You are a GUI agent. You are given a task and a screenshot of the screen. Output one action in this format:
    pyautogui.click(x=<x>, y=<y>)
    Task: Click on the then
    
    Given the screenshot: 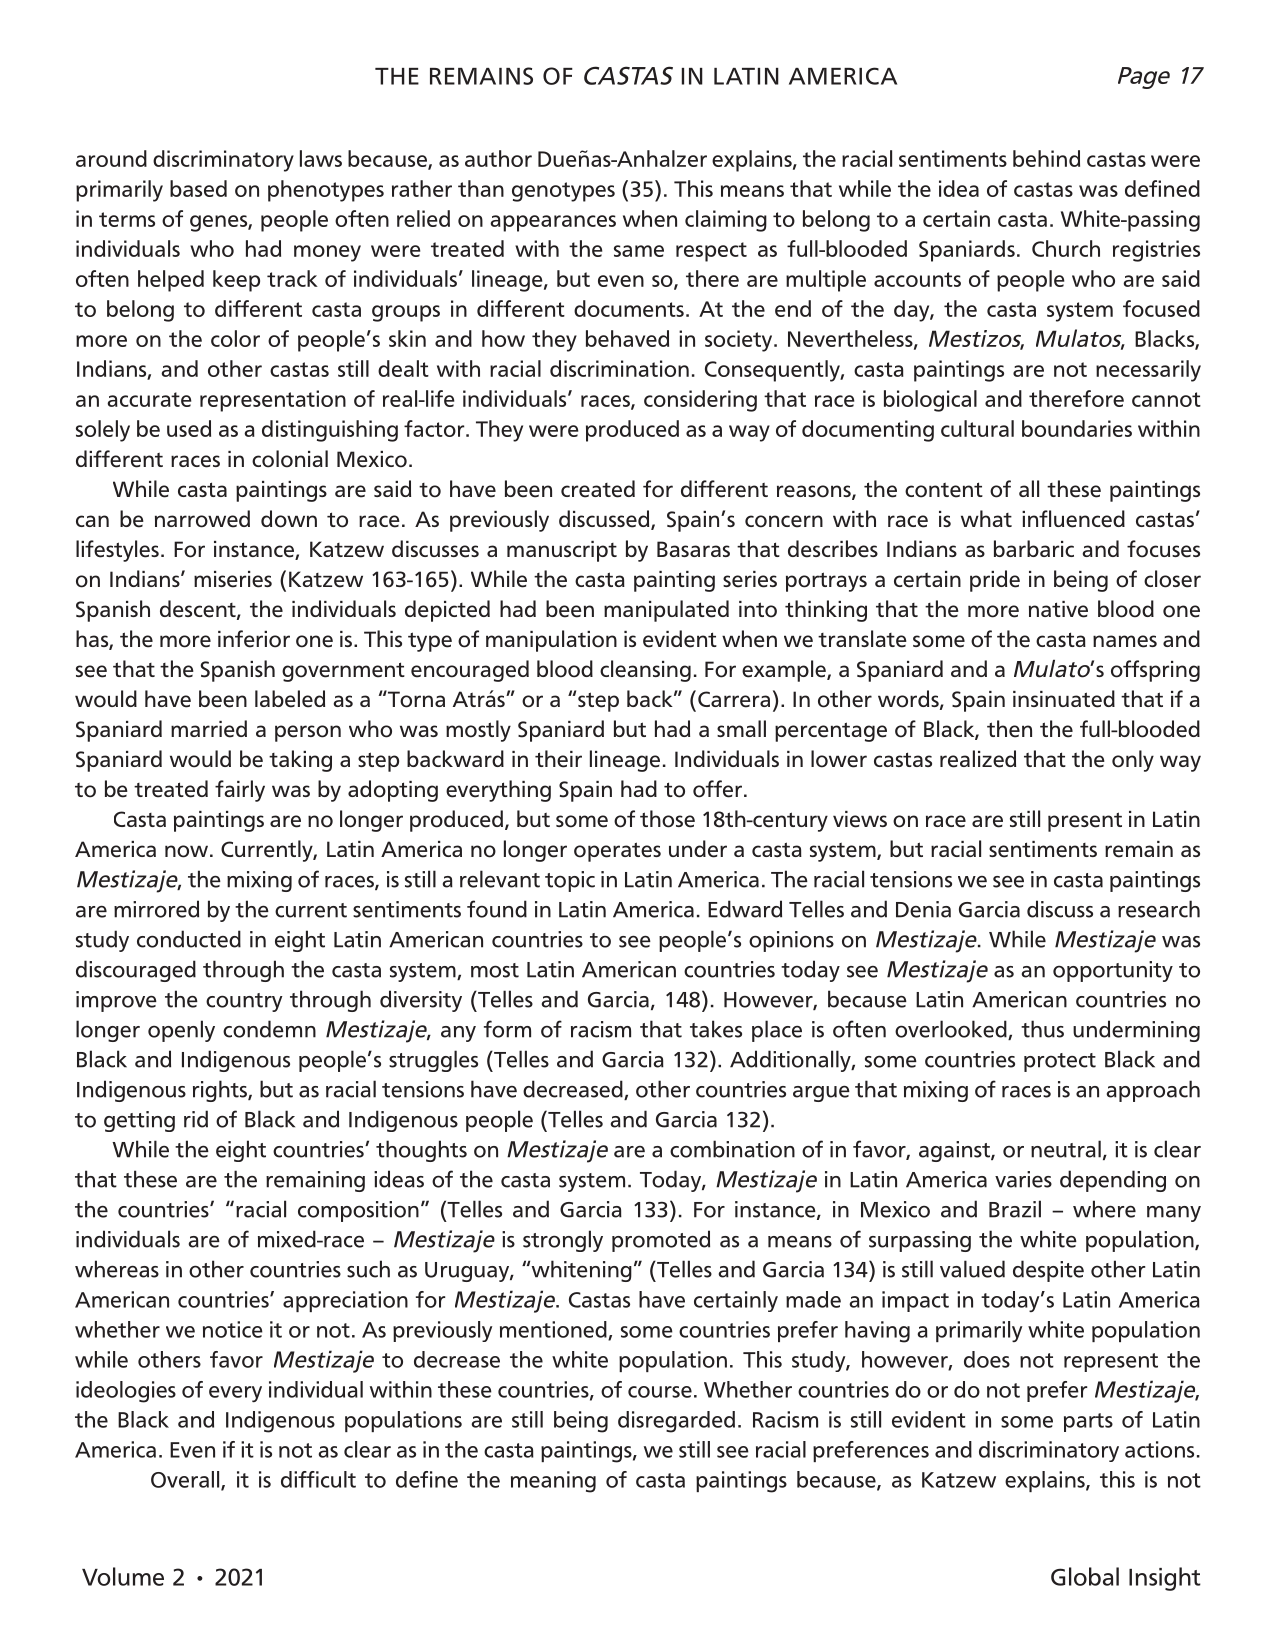 What is the action you would take?
    pyautogui.click(x=1009, y=729)
